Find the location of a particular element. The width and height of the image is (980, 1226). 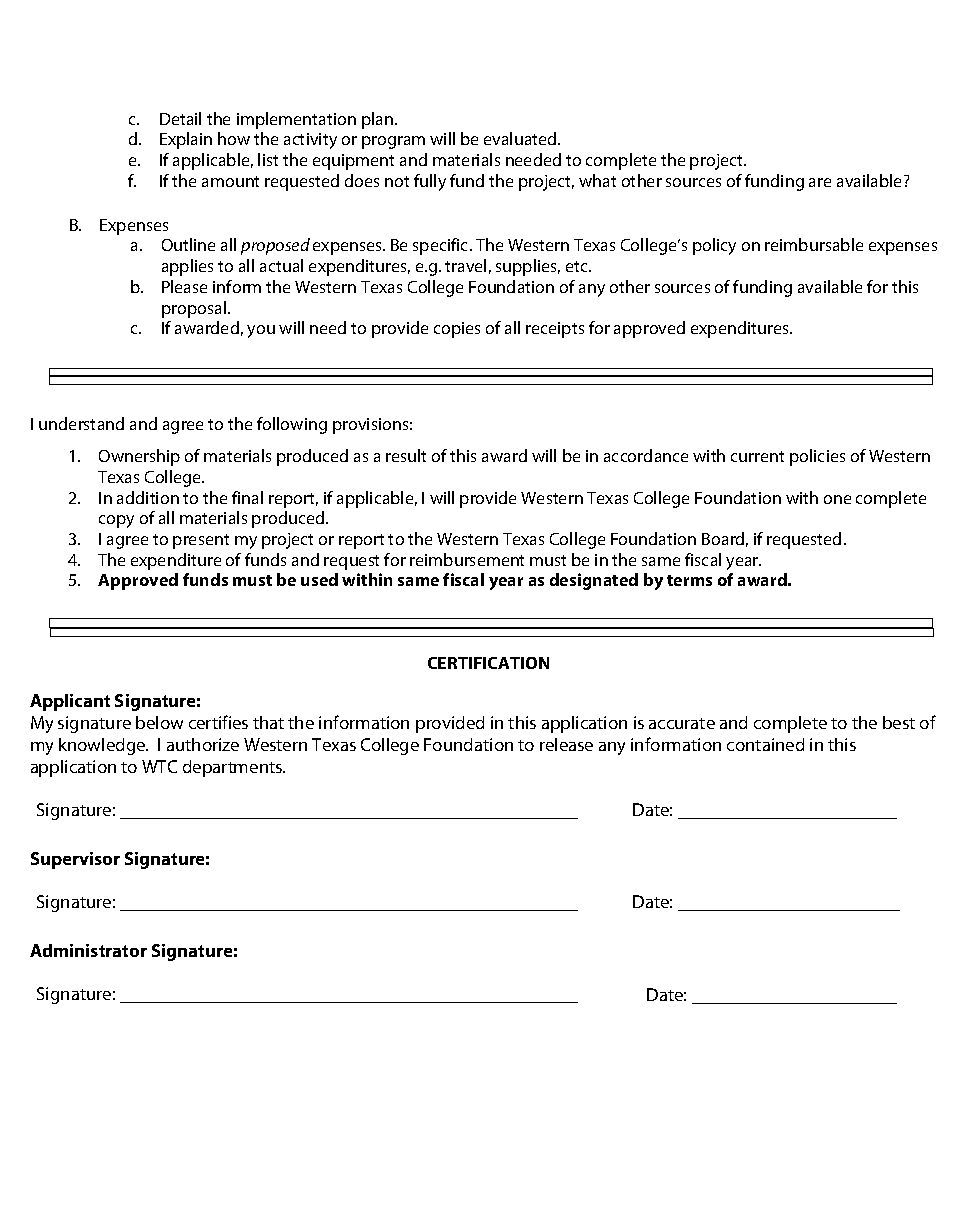

evaluated is located at coordinates (521, 138).
